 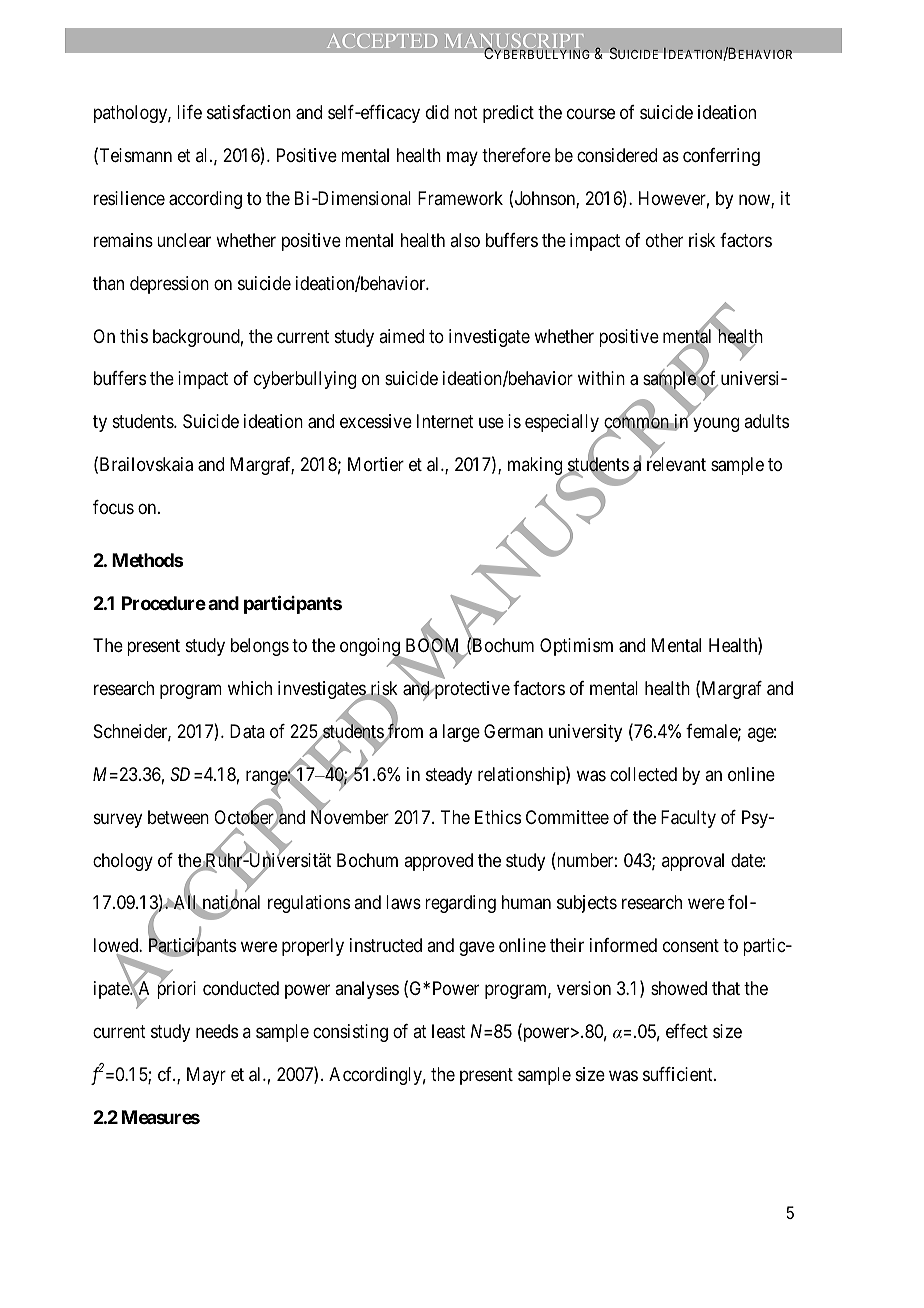 I want to click on conferring, so click(x=721, y=157).
